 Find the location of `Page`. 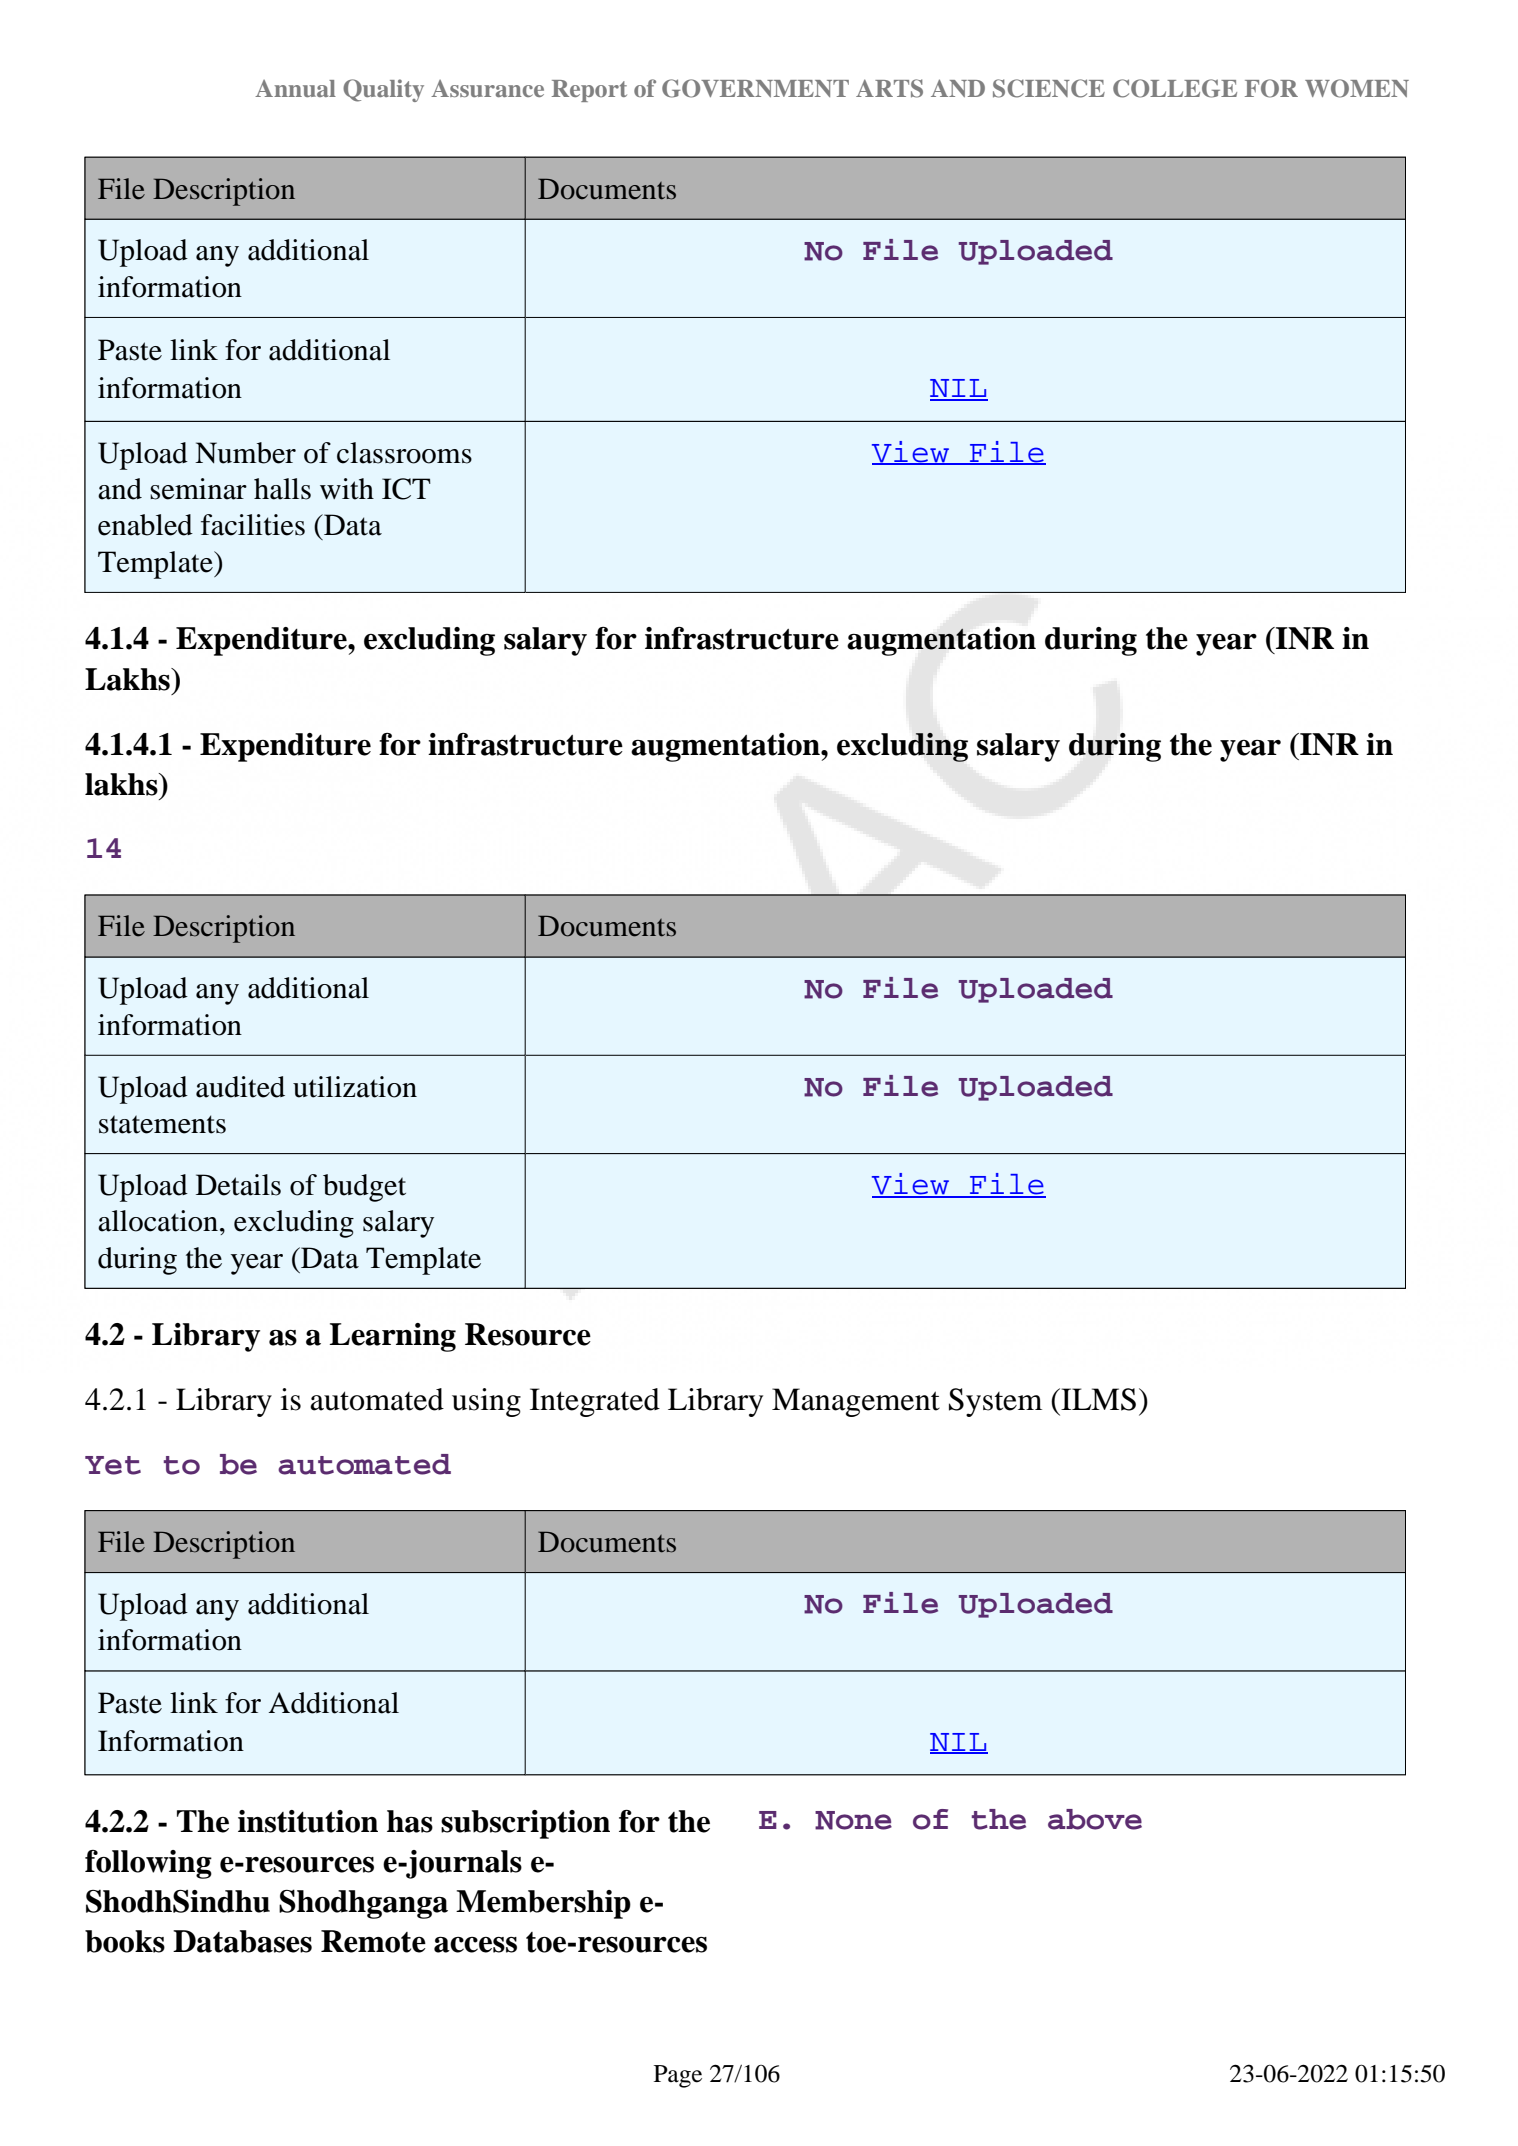

Page is located at coordinates (678, 2076).
